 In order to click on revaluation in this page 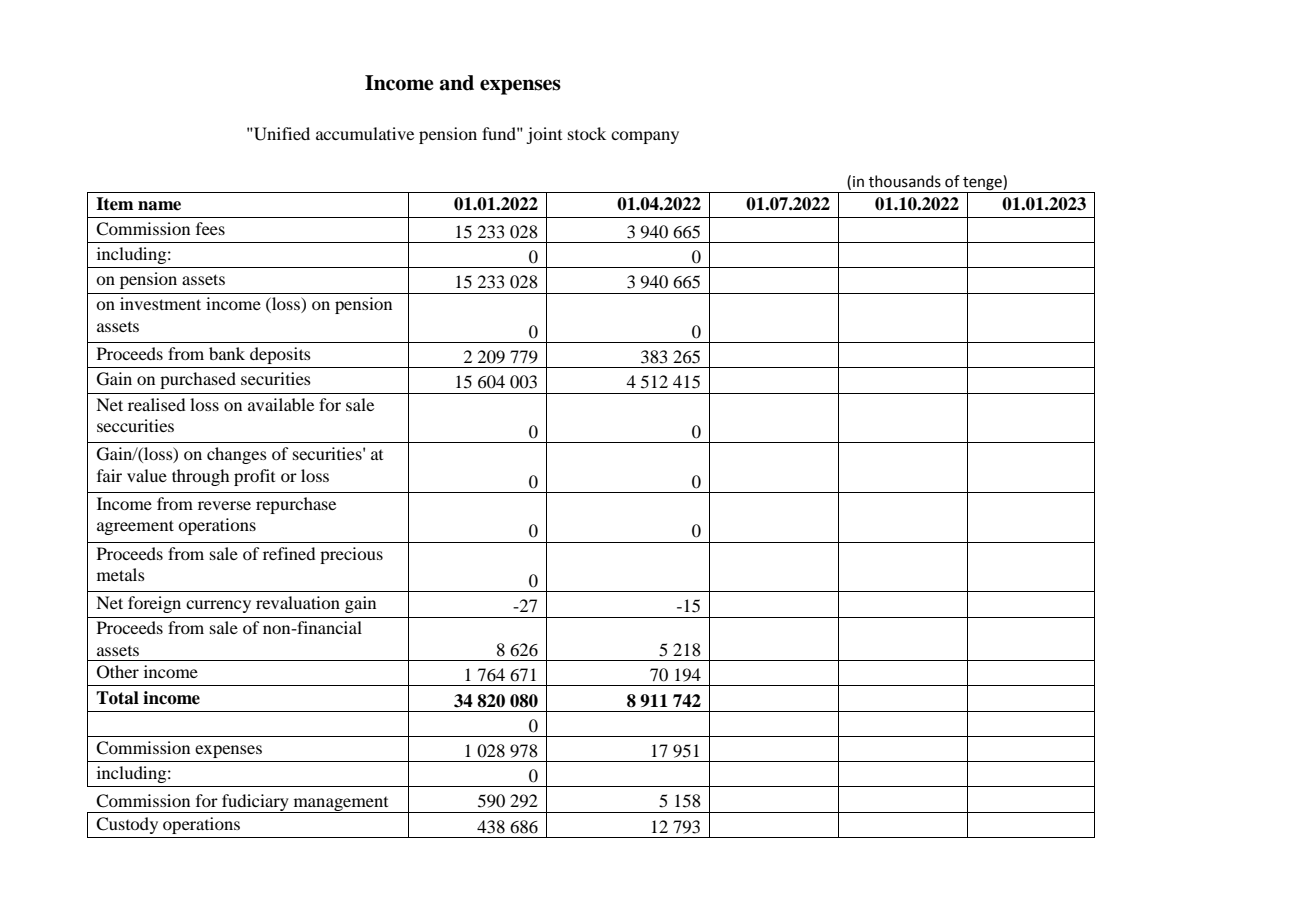, I will do `click(298, 602)`.
